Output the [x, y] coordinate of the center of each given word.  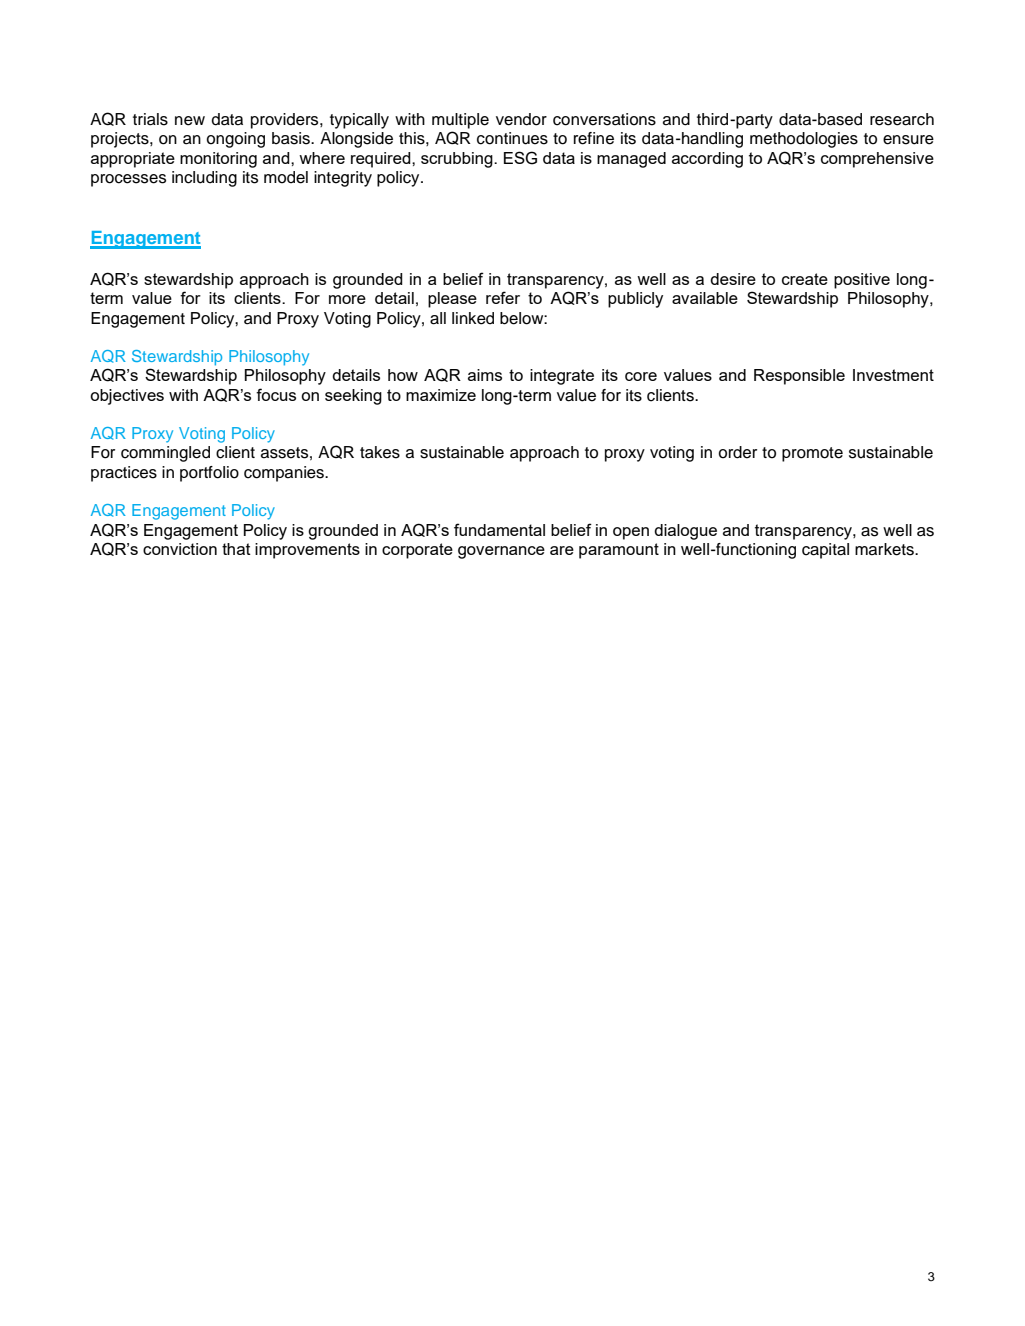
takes [380, 452]
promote [812, 454]
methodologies [804, 140]
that [236, 549]
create [805, 279]
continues [512, 138]
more [347, 299]
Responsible [799, 377]
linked [473, 318]
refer [503, 297]
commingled [165, 454]
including [204, 179]
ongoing [235, 140]
